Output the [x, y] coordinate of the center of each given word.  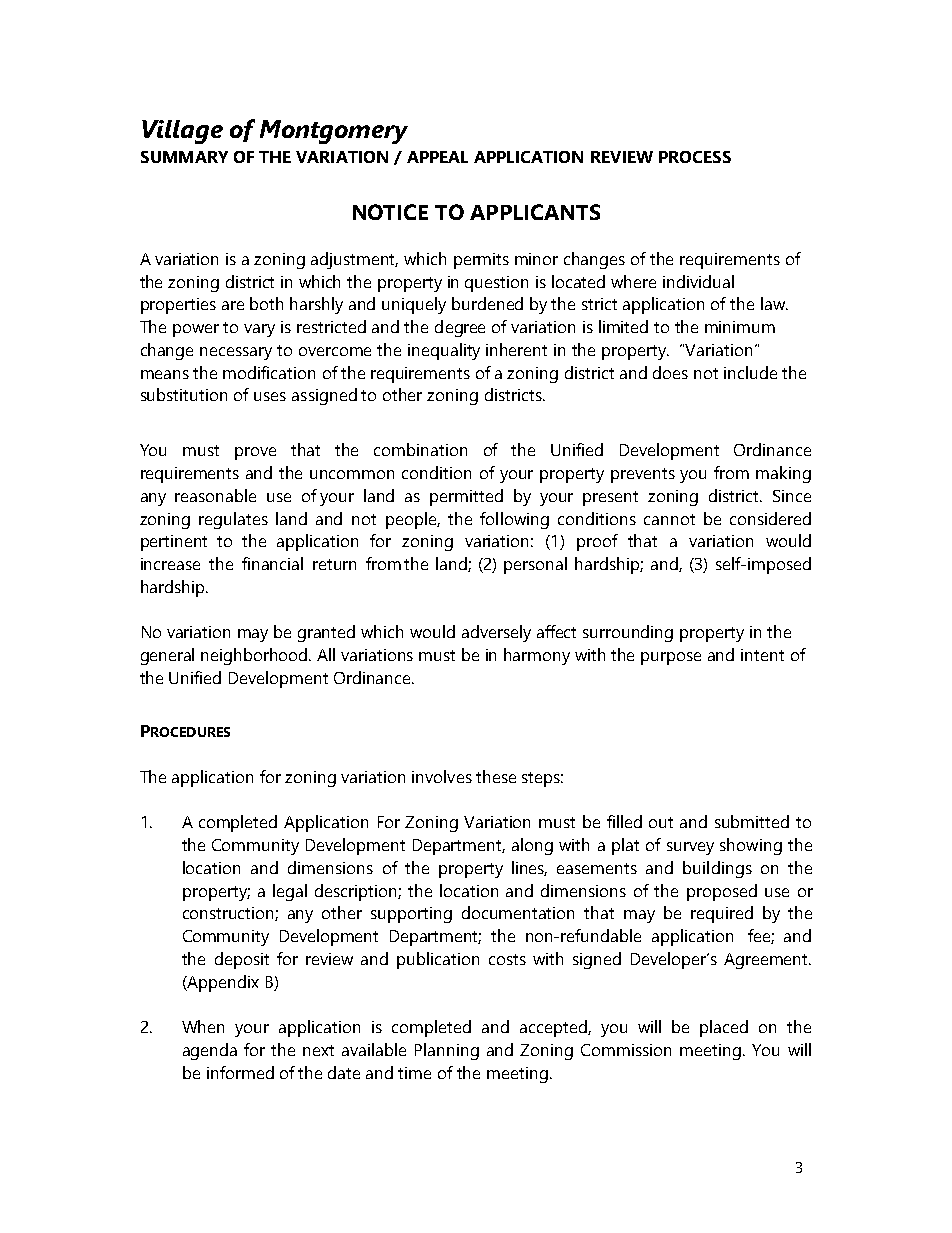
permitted [466, 497]
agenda [210, 1051]
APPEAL [437, 157]
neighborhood [255, 656]
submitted [752, 821]
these [496, 776]
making [783, 474]
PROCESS [695, 157]
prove [255, 453]
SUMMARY [184, 157]
